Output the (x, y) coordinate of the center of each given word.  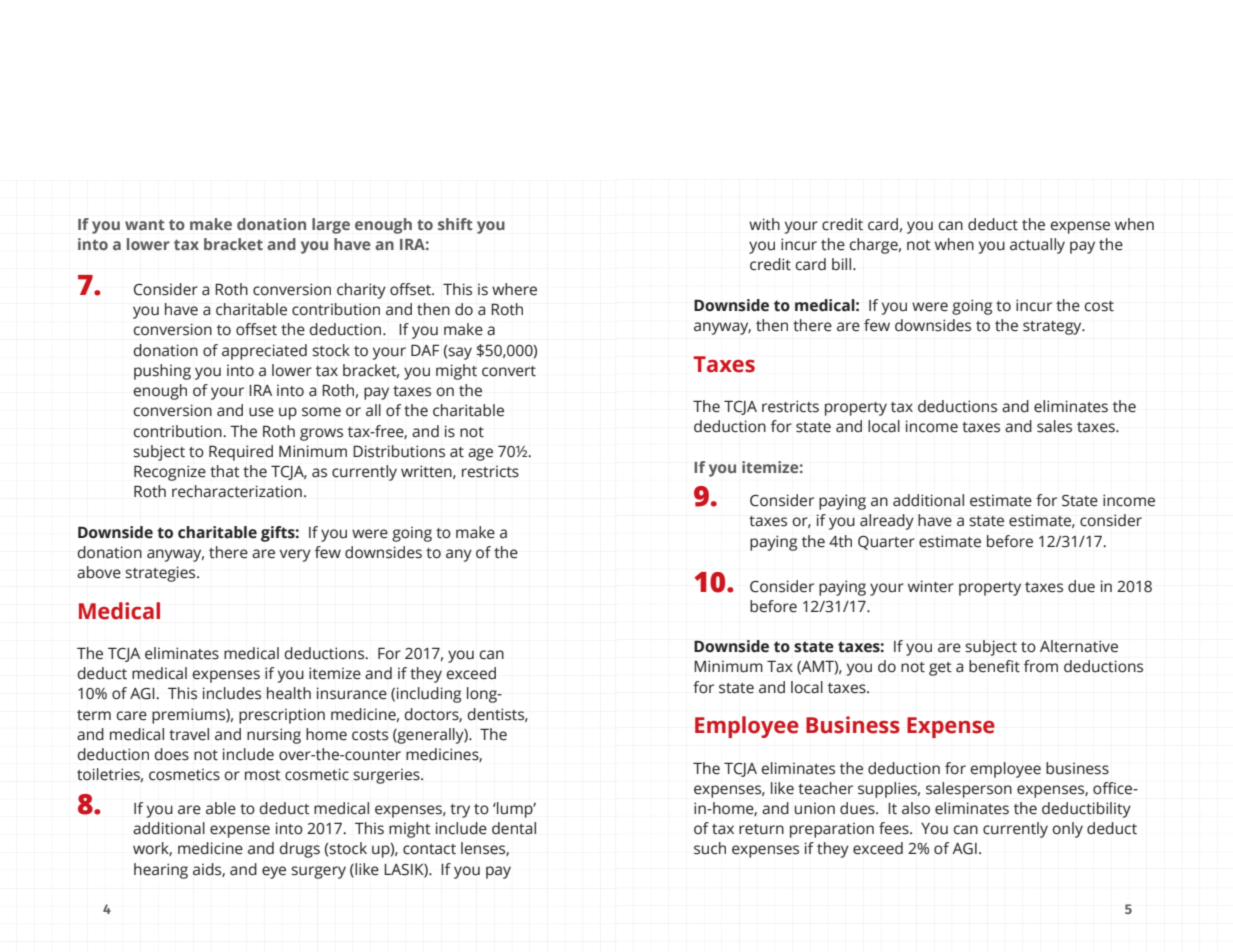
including (429, 695)
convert (509, 371)
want (144, 225)
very (295, 555)
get (940, 669)
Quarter (886, 542)
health (289, 693)
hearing (161, 871)
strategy (1053, 328)
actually (1037, 246)
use (261, 412)
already (887, 522)
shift (455, 224)
